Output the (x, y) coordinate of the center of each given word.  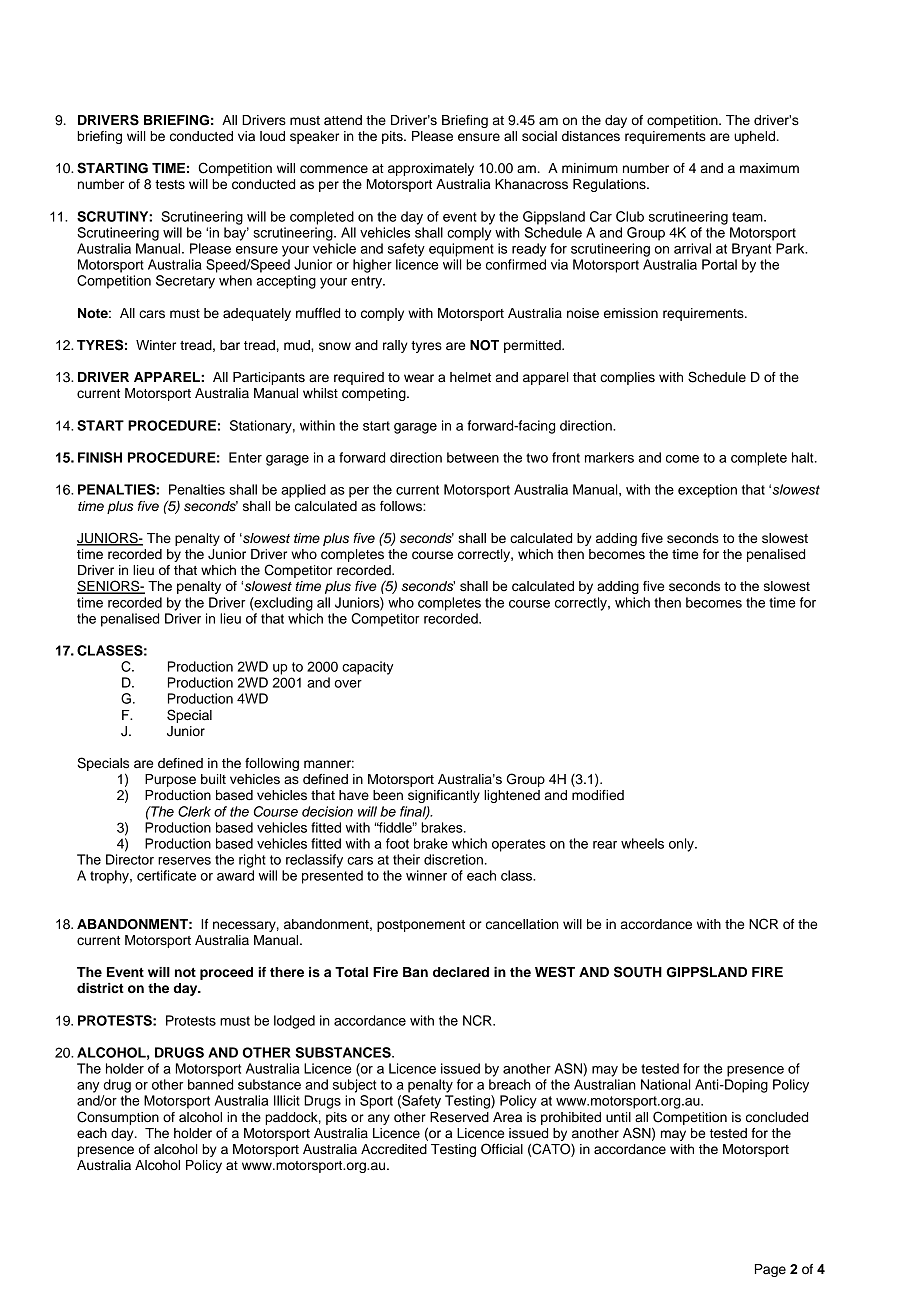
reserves (184, 861)
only (682, 845)
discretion (453, 859)
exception (707, 491)
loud (272, 136)
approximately (431, 169)
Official (502, 1149)
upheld (754, 137)
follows (402, 506)
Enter (245, 457)
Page (770, 1270)
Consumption (118, 1118)
